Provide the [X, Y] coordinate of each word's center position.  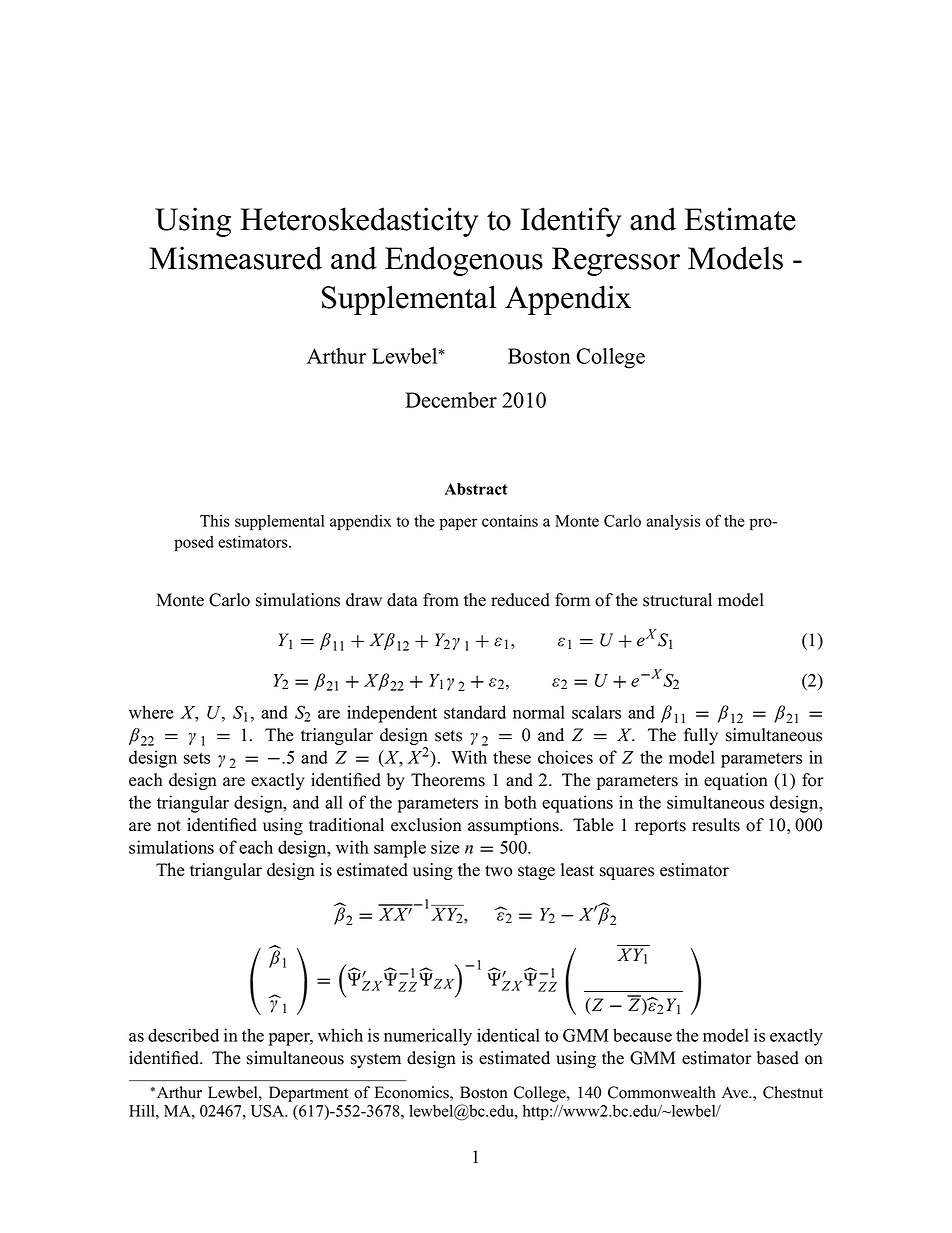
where [151, 712]
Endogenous [464, 261]
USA [269, 1111]
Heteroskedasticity [359, 222]
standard [475, 712]
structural [677, 600]
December [451, 400]
